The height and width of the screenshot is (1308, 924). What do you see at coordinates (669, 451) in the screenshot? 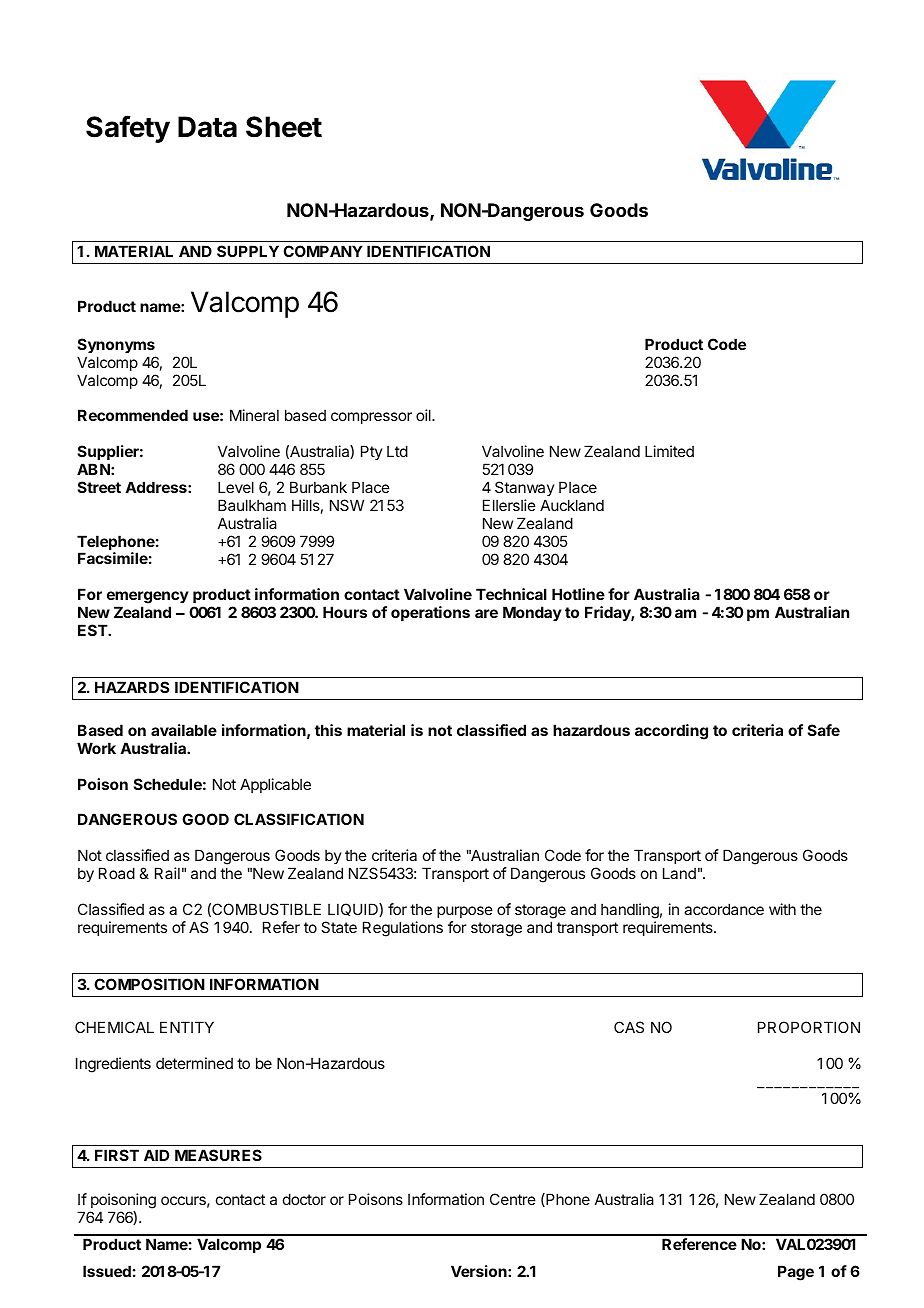
I see `Limited` at bounding box center [669, 451].
